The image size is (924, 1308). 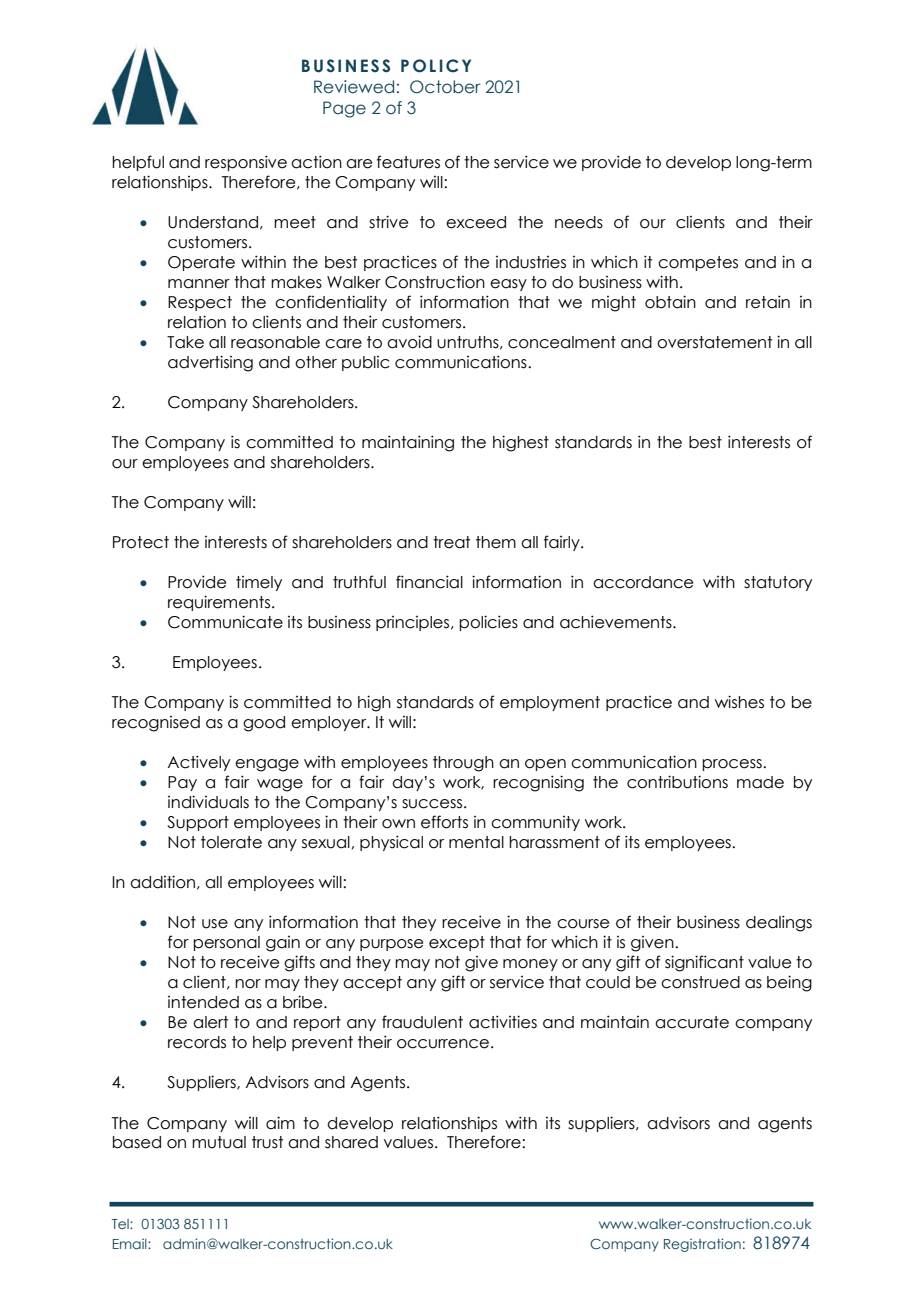 What do you see at coordinates (643, 582) in the document?
I see `accordance` at bounding box center [643, 582].
